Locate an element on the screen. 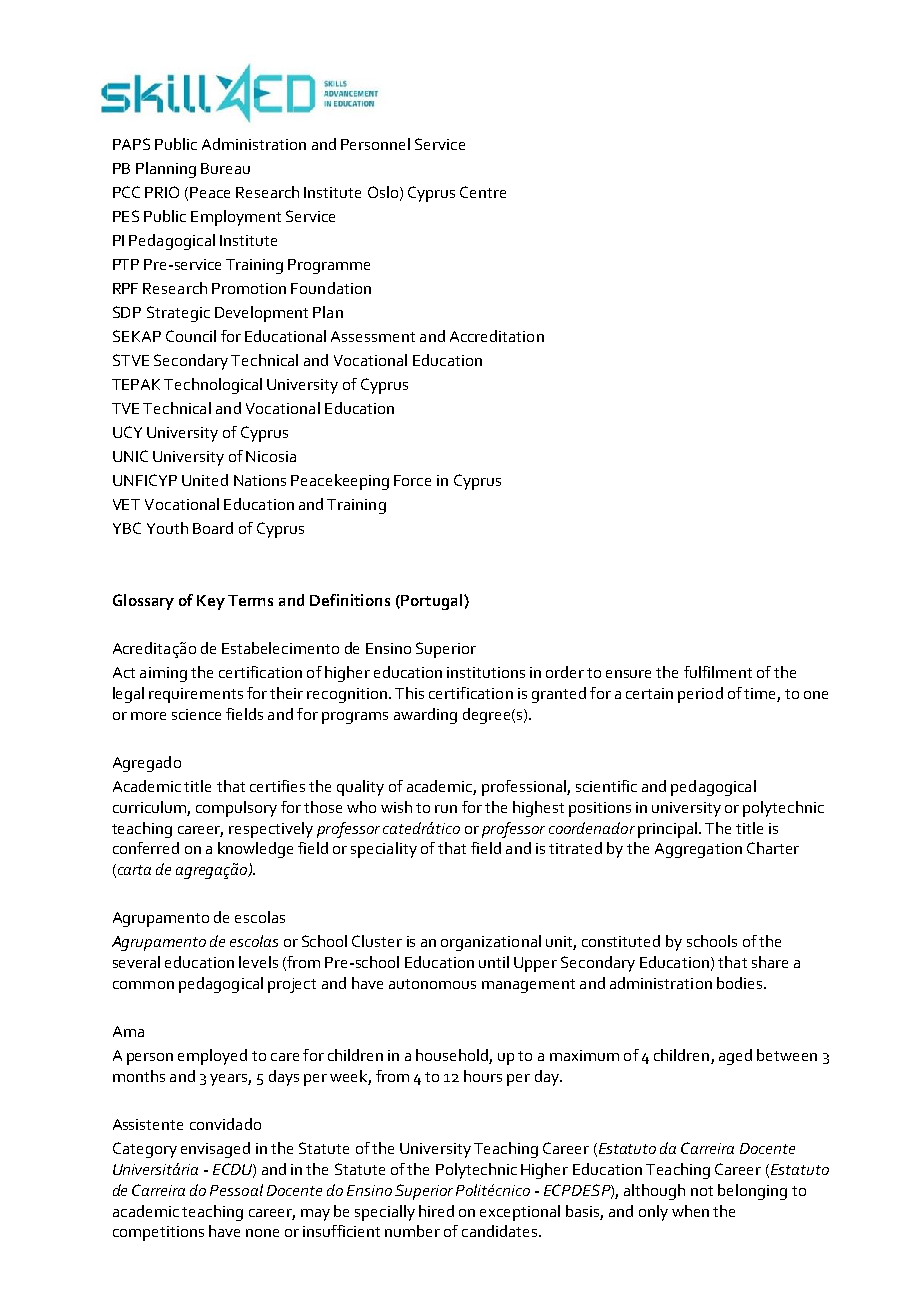 The height and width of the screenshot is (1307, 924). Bureau is located at coordinates (225, 168).
